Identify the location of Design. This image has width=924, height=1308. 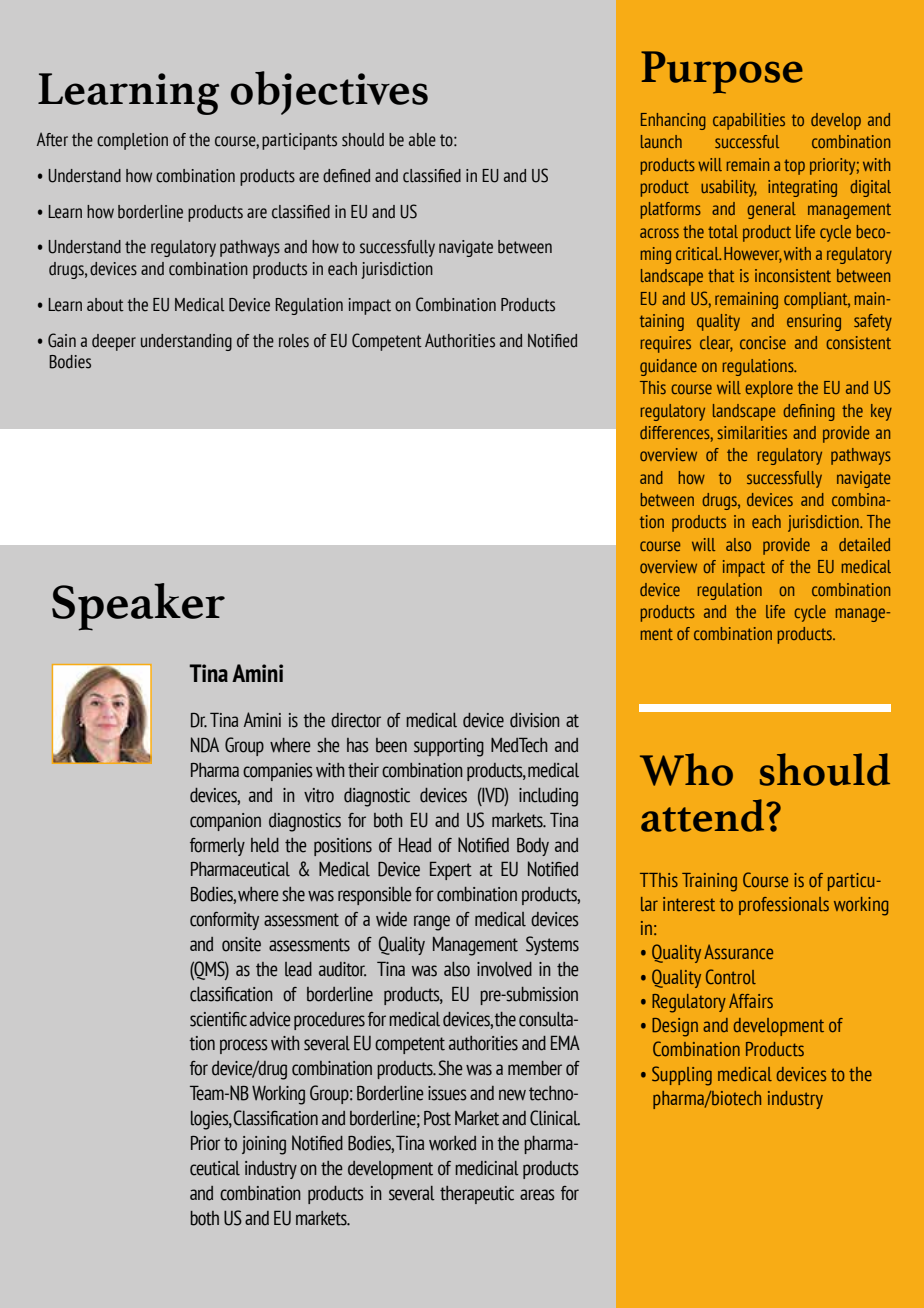
(675, 1027).
